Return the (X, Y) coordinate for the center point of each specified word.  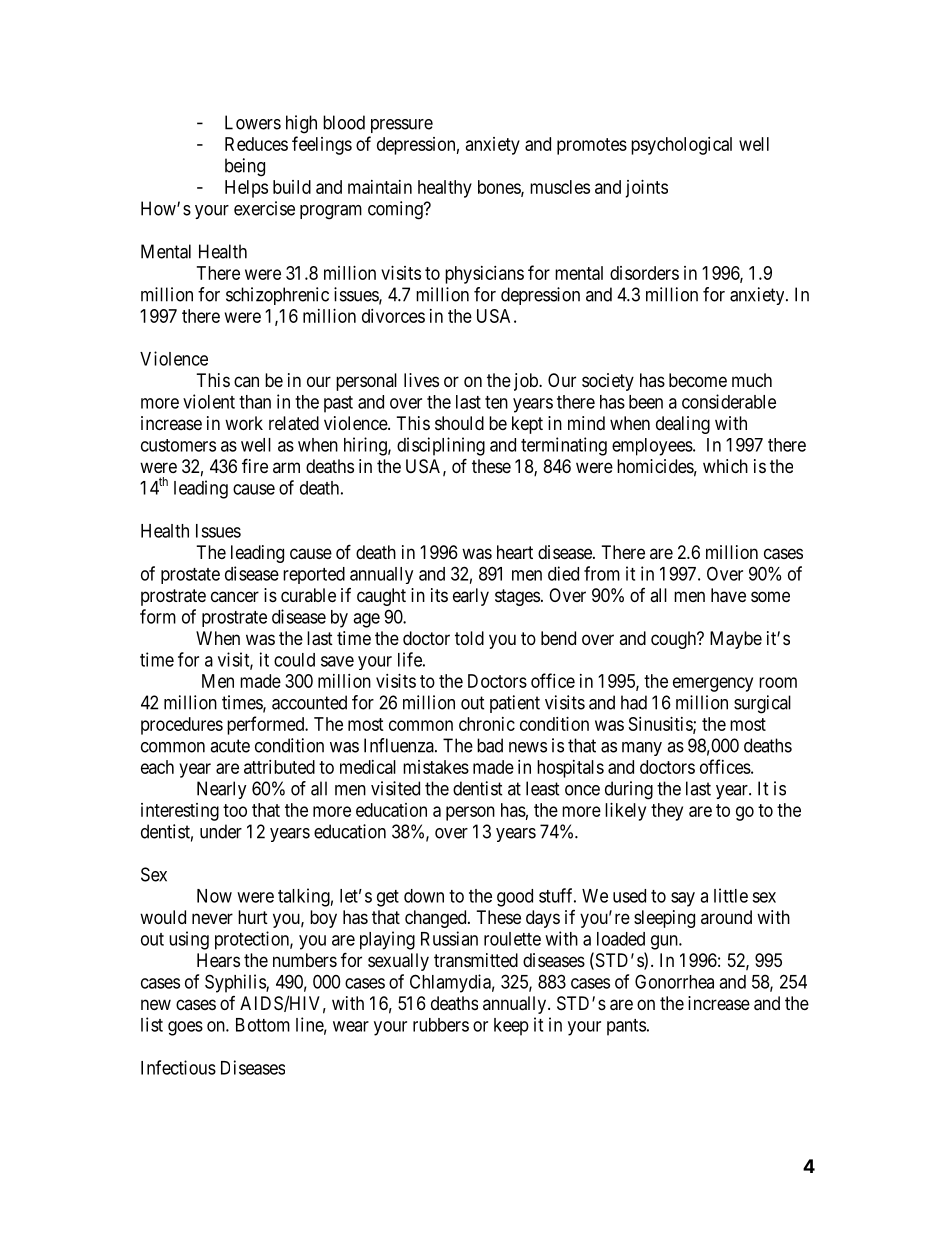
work (244, 423)
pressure (402, 126)
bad (490, 745)
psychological (681, 146)
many (642, 749)
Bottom (263, 1025)
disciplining (441, 446)
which (725, 466)
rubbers (441, 1025)
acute (230, 746)
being (245, 167)
